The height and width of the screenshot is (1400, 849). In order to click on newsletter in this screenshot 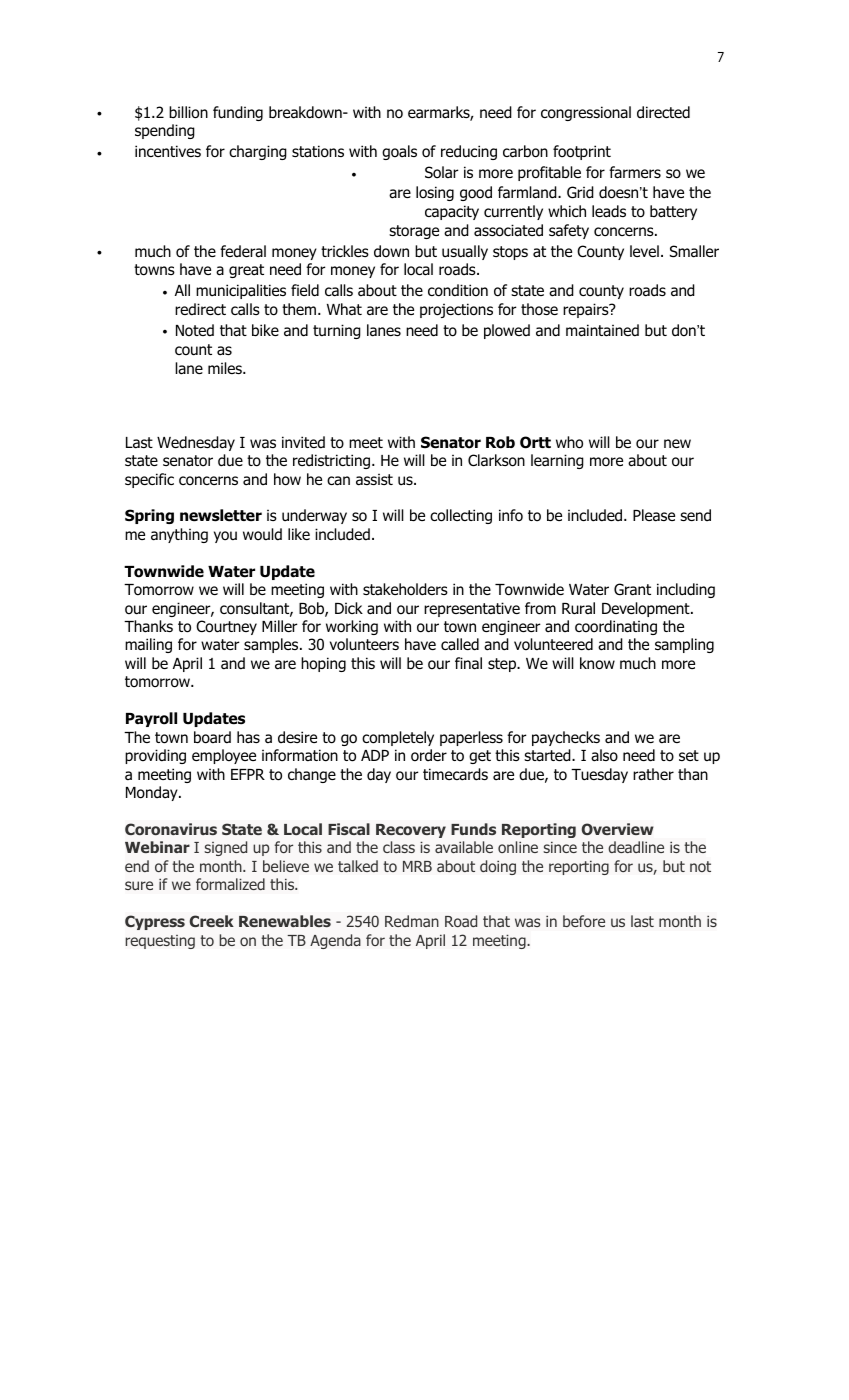, I will do `click(221, 515)`.
